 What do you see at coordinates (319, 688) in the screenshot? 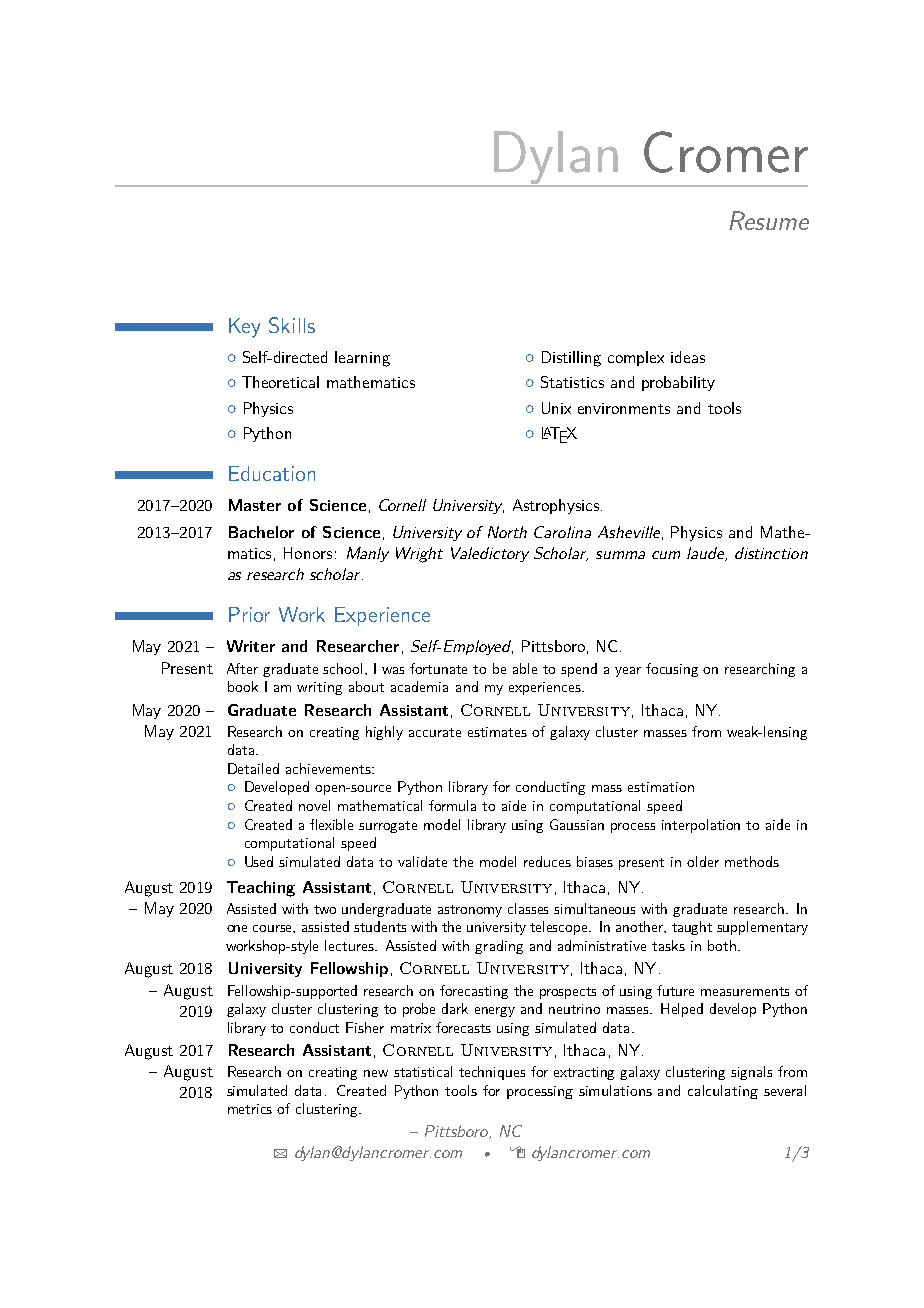
I see `writing` at bounding box center [319, 688].
